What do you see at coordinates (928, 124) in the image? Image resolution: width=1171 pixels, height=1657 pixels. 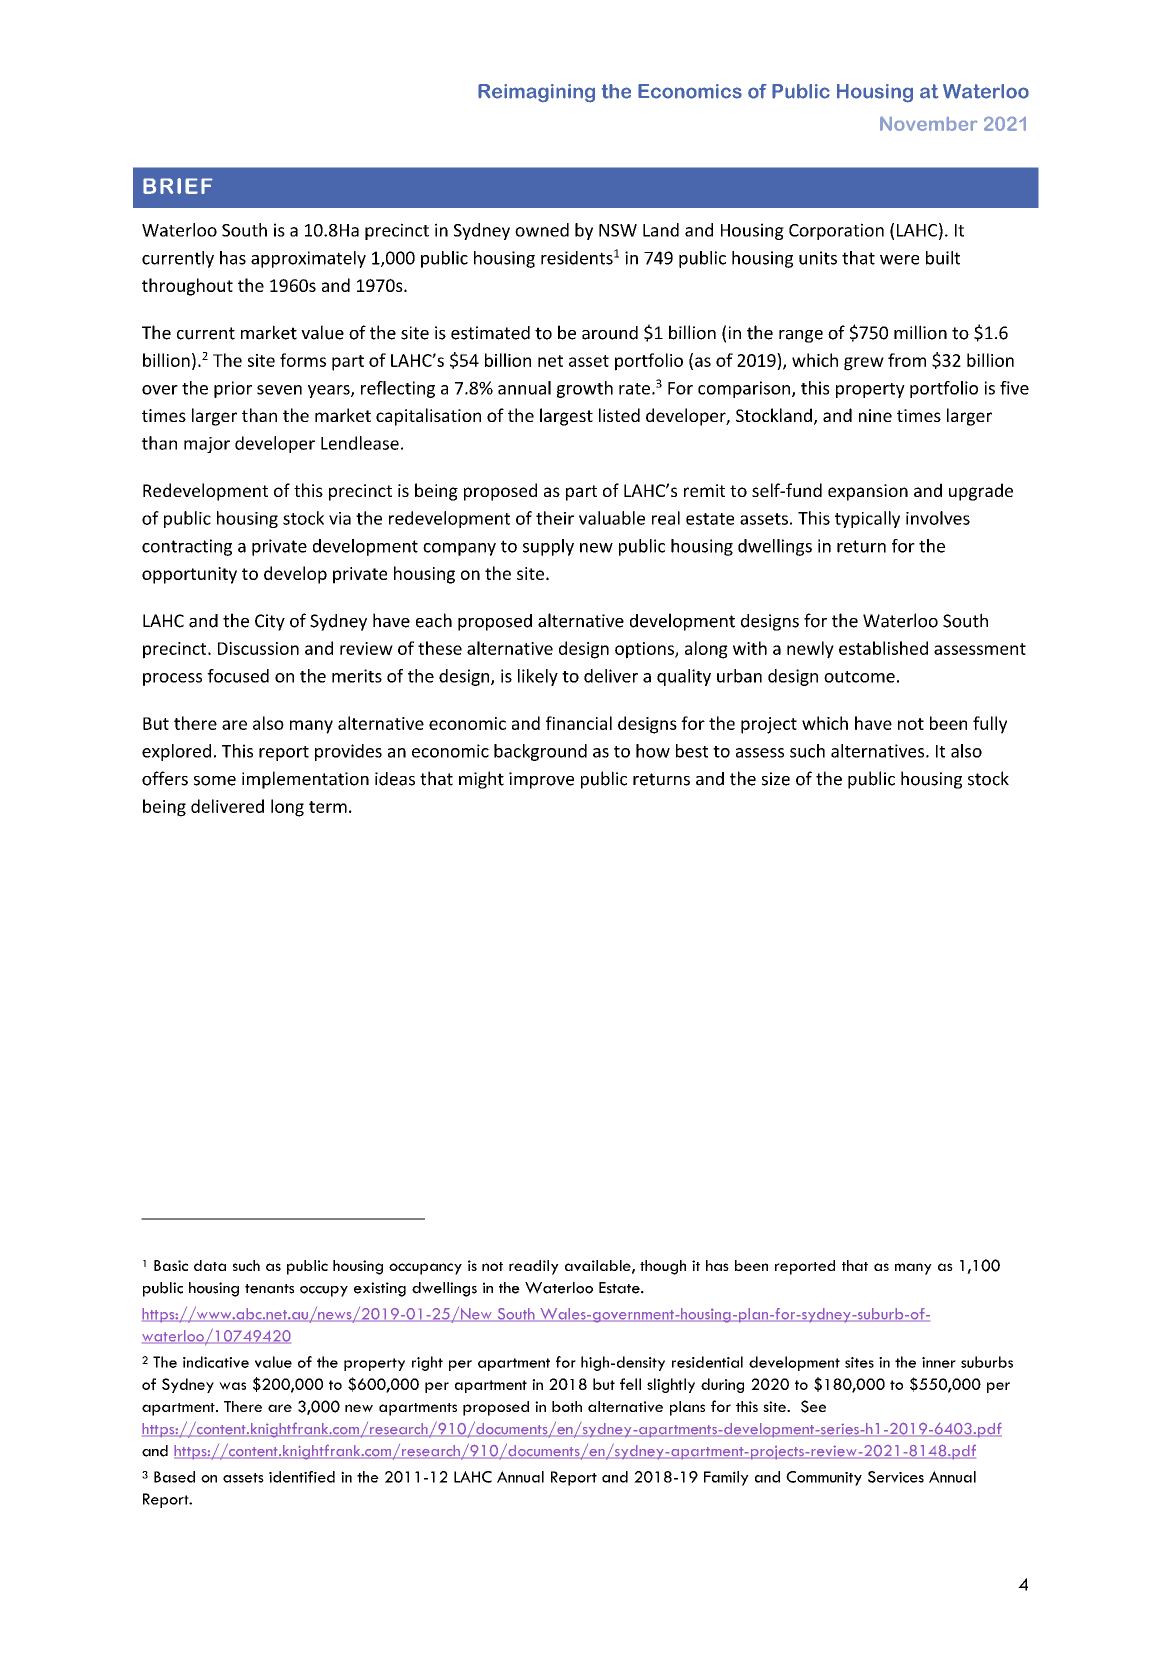 I see `November` at bounding box center [928, 124].
